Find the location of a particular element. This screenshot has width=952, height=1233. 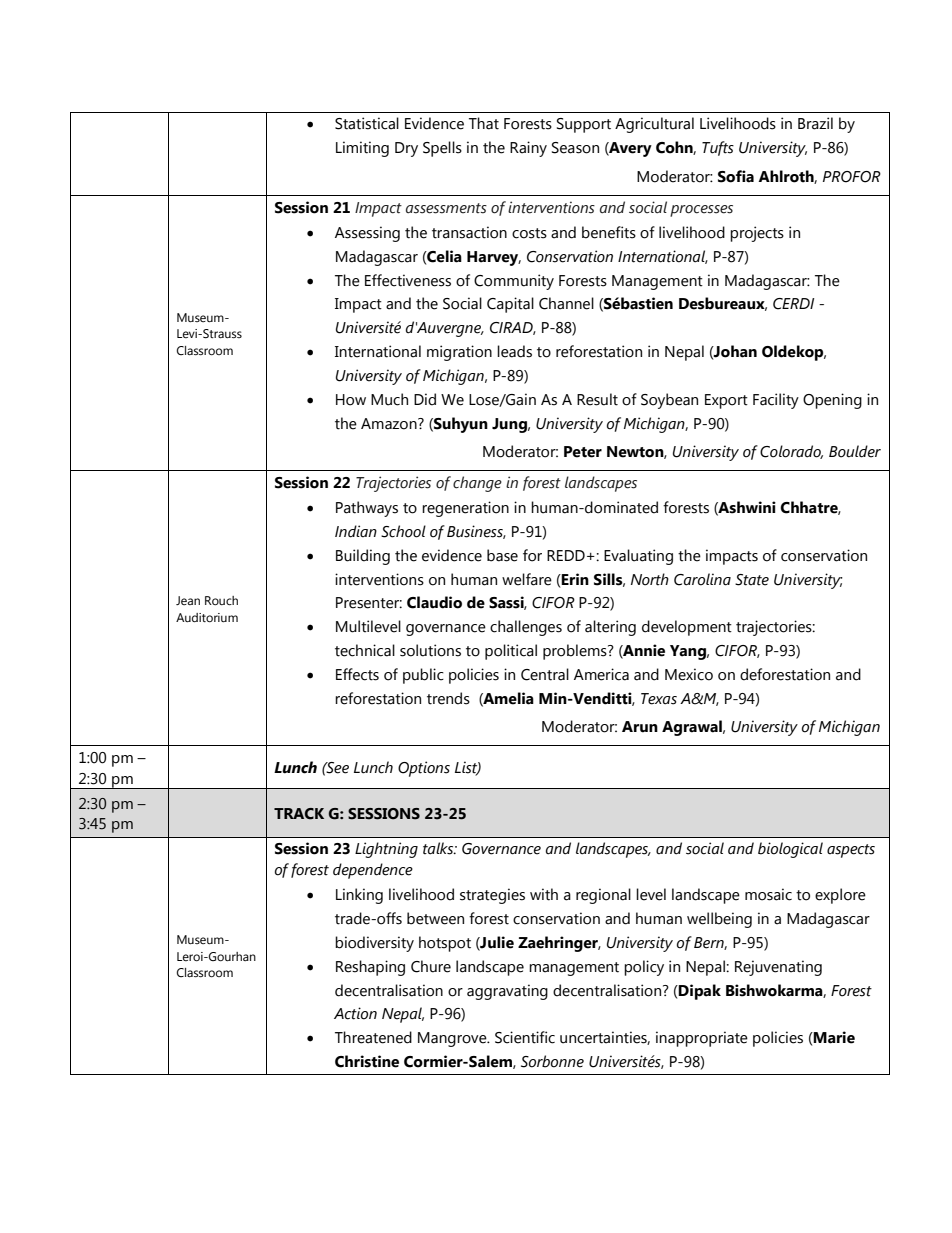

State is located at coordinates (752, 580).
